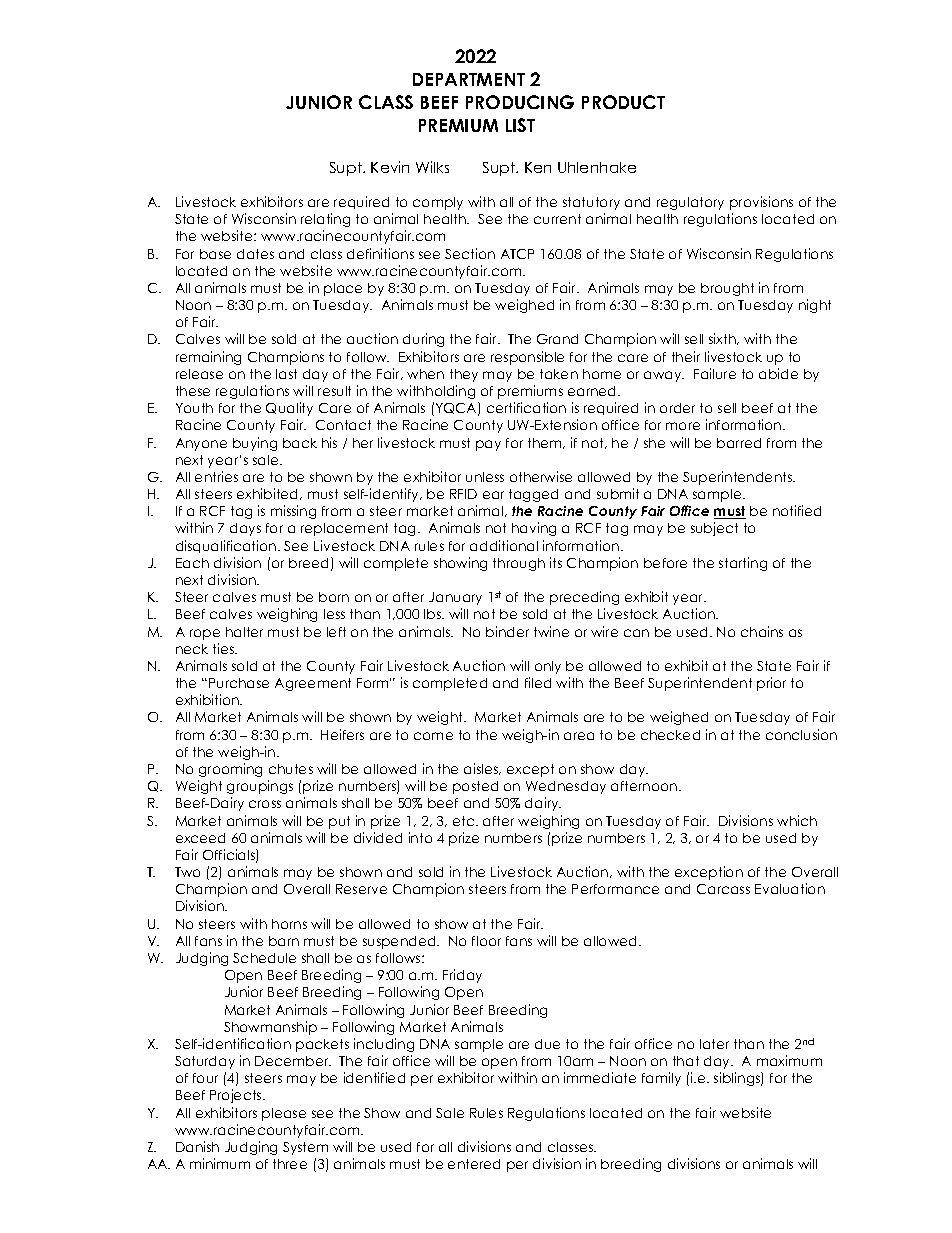 The width and height of the document is (952, 1233). I want to click on provisions, so click(761, 203).
